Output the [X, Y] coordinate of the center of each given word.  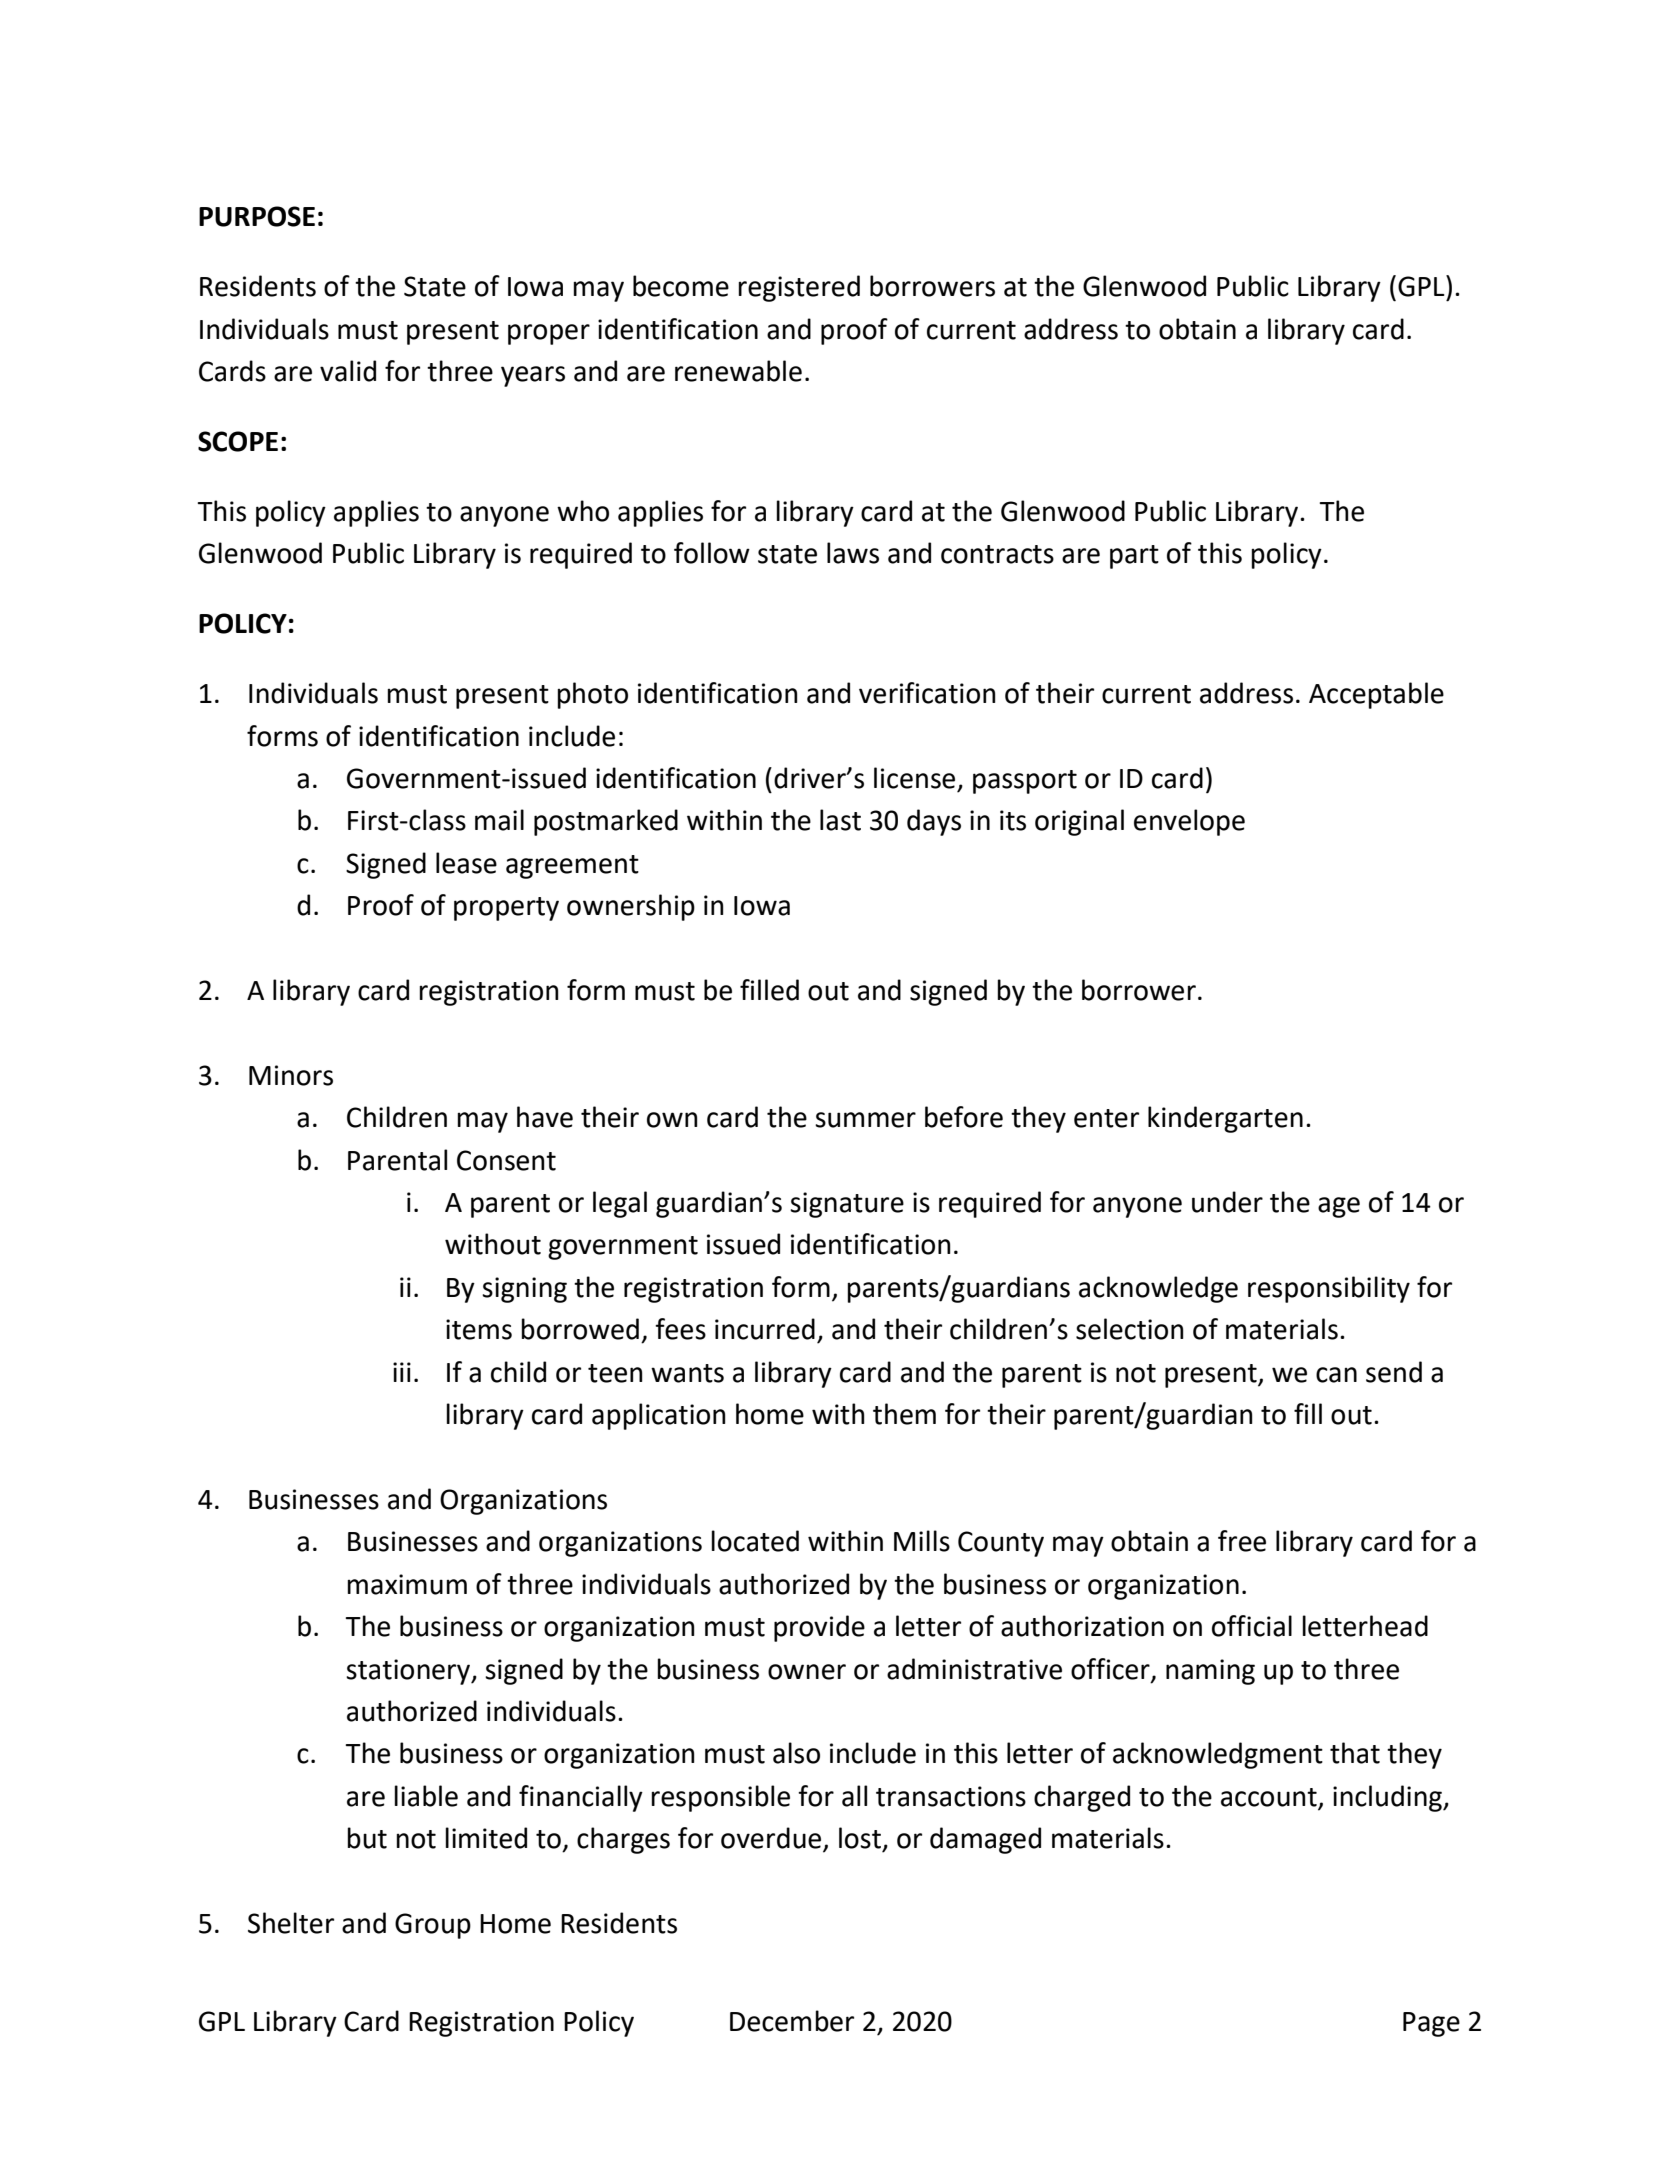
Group [433, 1926]
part [1134, 557]
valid [348, 371]
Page [1431, 2024]
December [792, 2021]
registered [799, 288]
